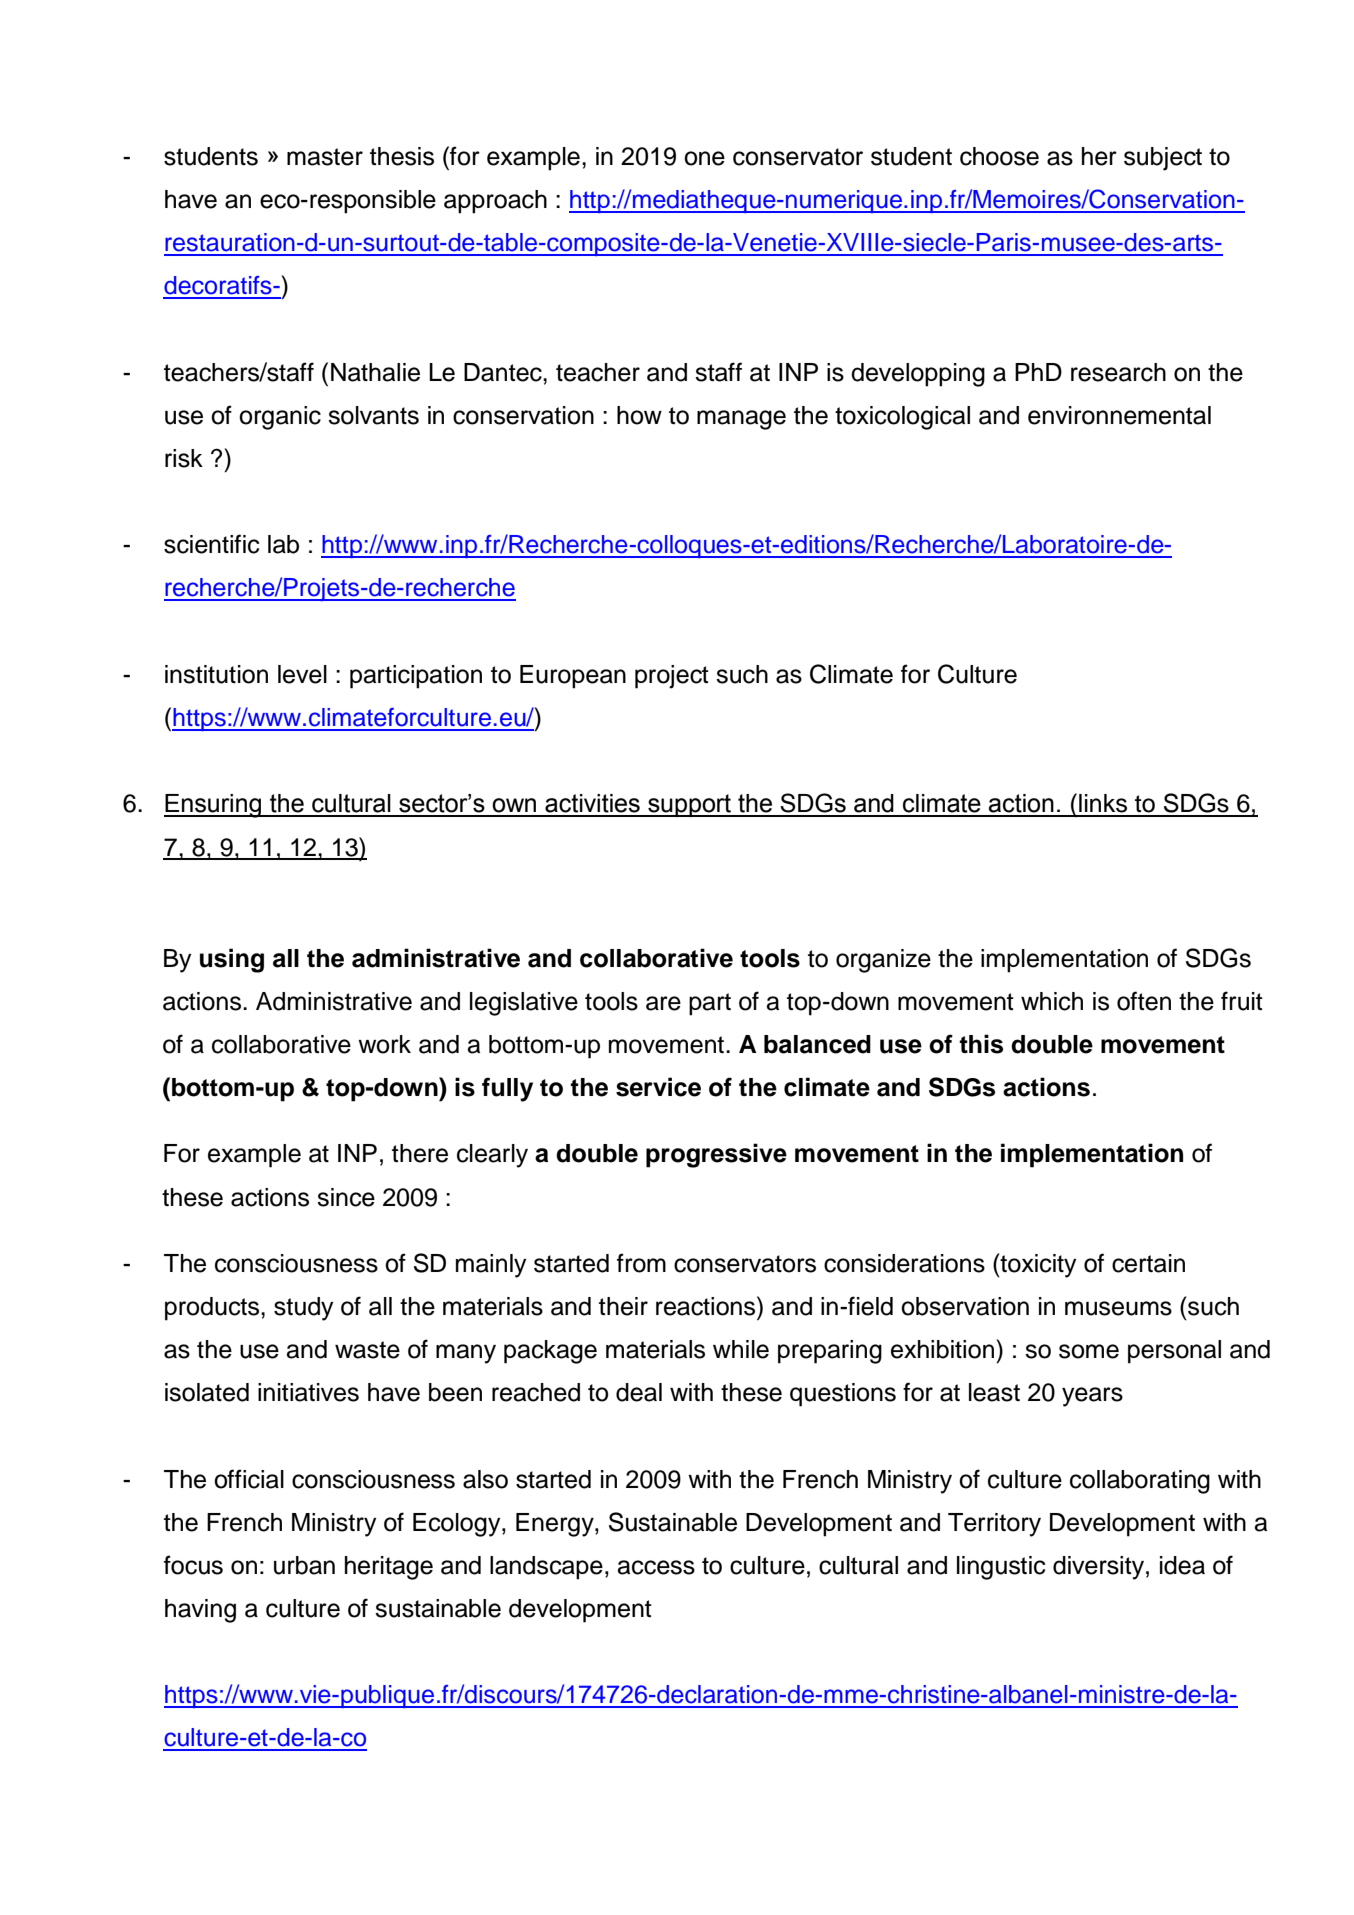 The image size is (1354, 1915). I want to click on one, so click(704, 158).
